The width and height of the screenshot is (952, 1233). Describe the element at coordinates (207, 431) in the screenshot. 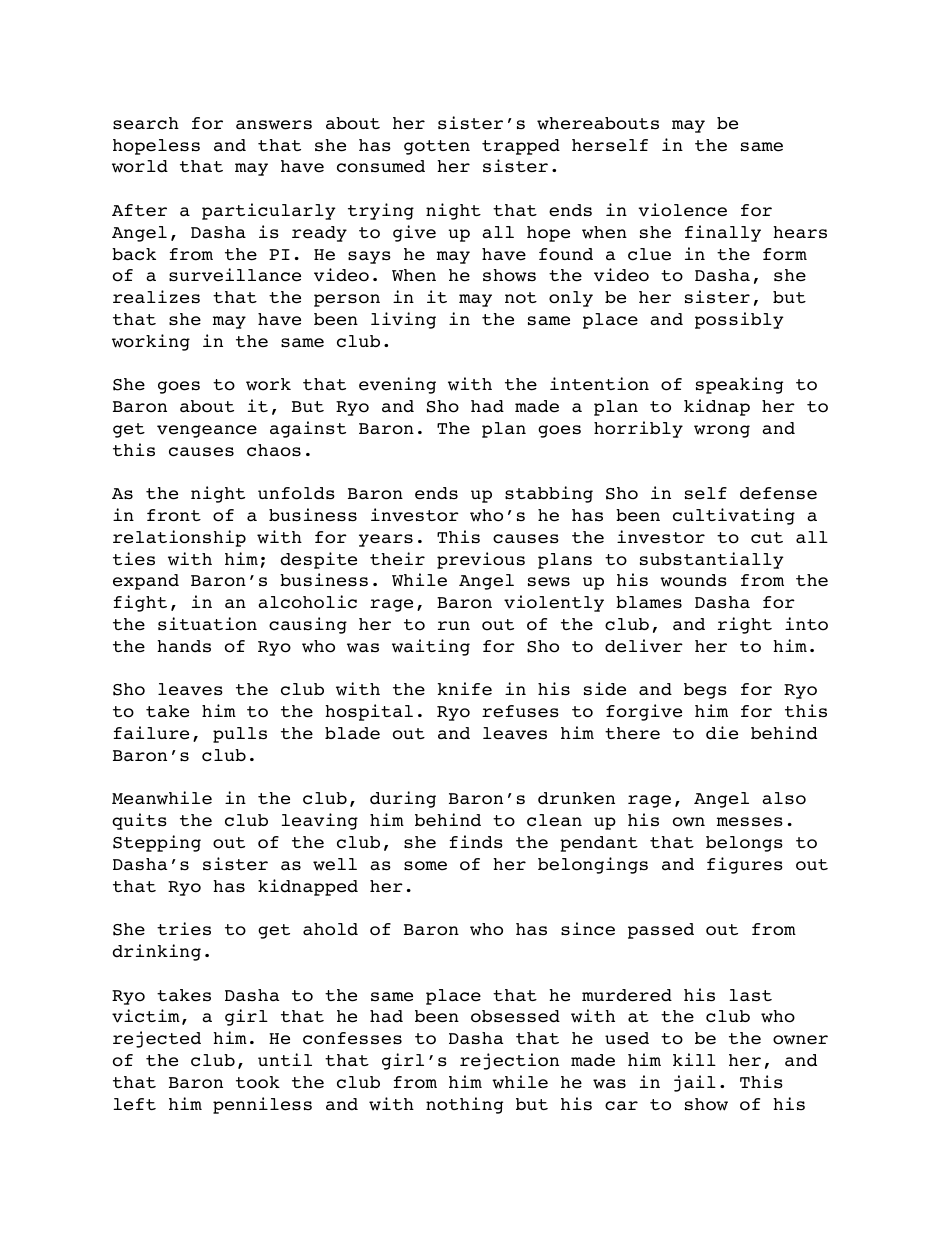

I see `vengeance` at that location.
